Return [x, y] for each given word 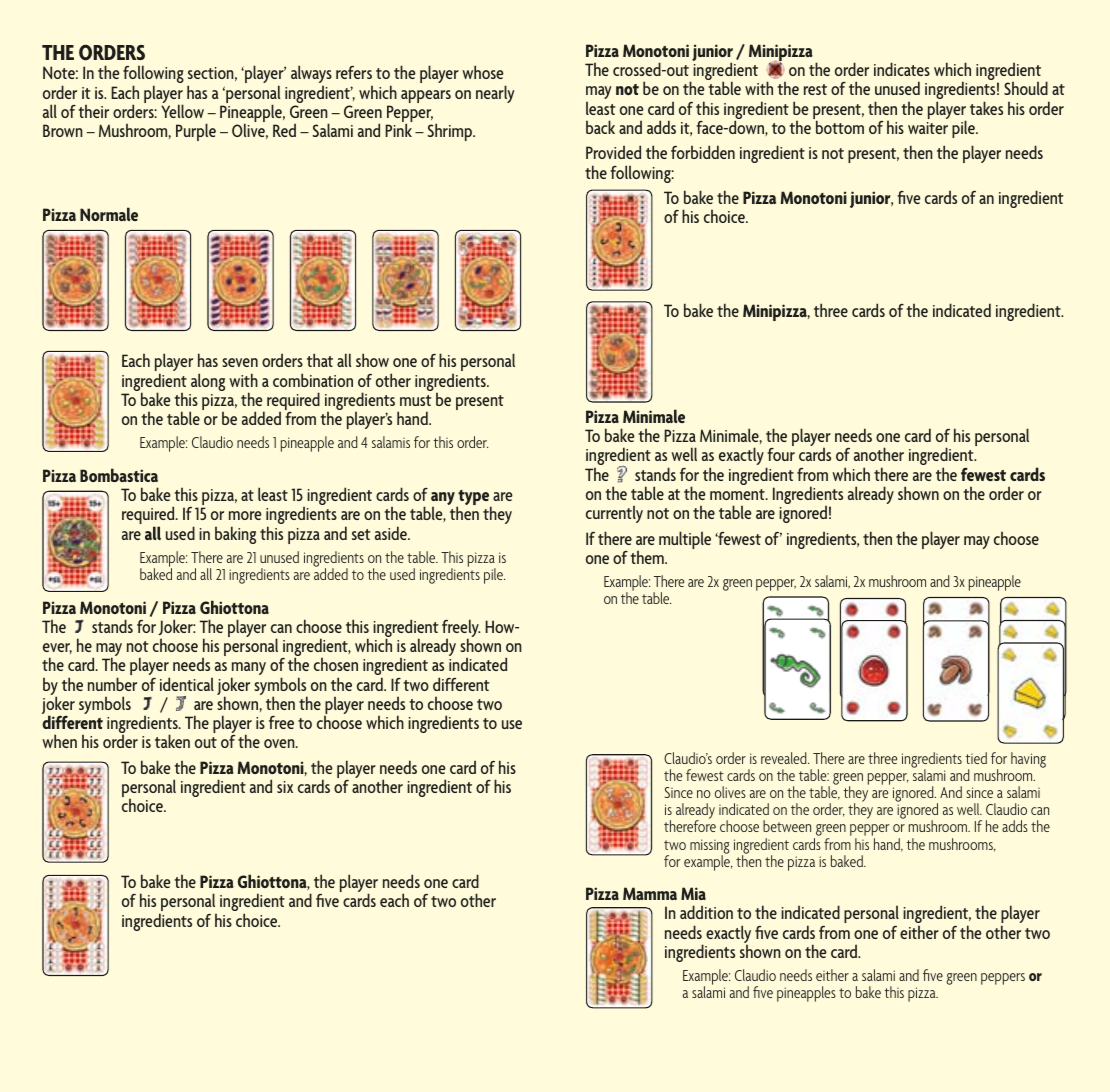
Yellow [182, 111]
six [285, 787]
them [648, 557]
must [416, 400]
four [781, 454]
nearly [495, 94]
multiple [685, 540]
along [208, 382]
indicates [902, 69]
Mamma [650, 893]
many [248, 670]
